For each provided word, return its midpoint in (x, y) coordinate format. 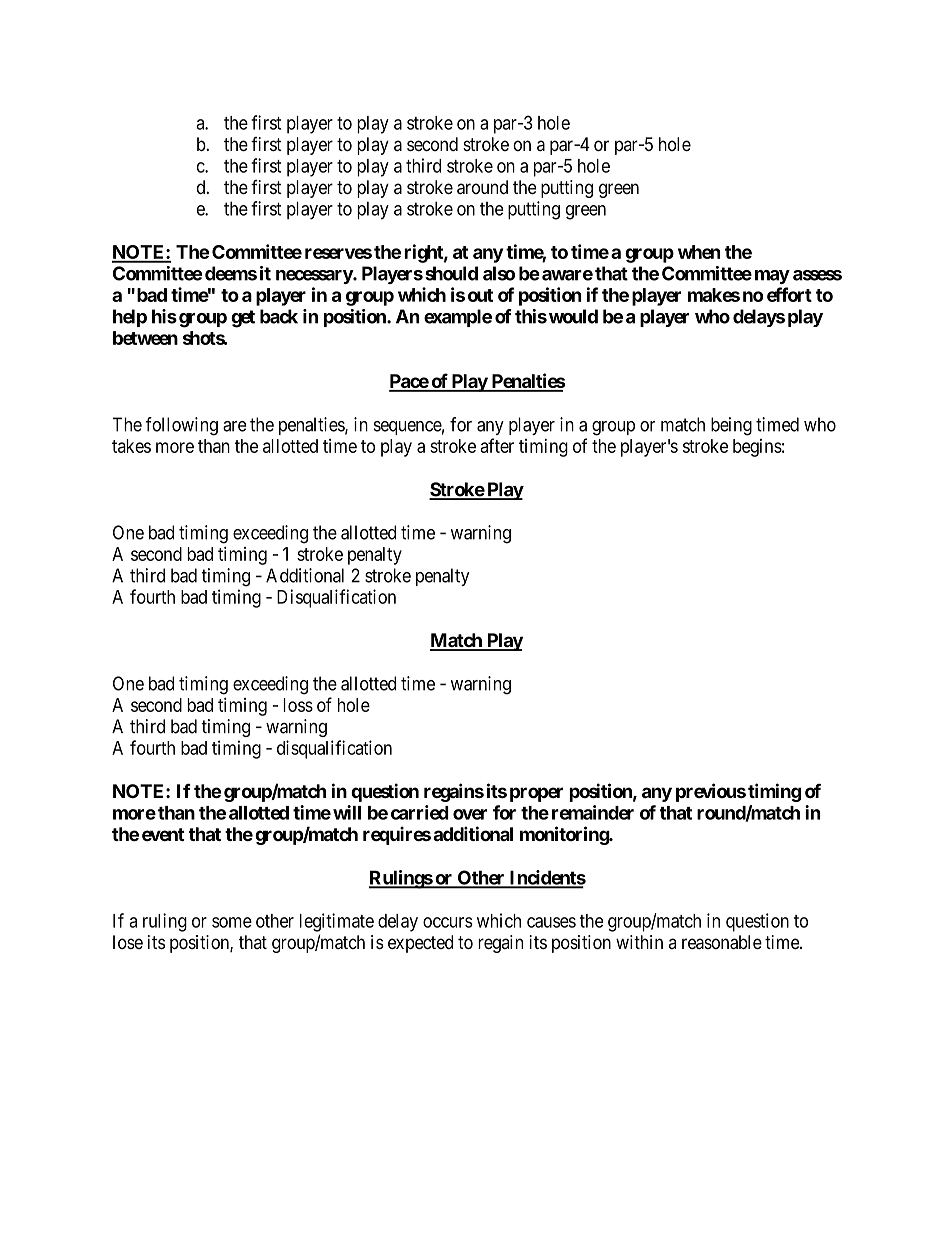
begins (757, 448)
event (163, 834)
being (731, 426)
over (470, 814)
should (451, 273)
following (181, 426)
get (243, 319)
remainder (593, 812)
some (232, 922)
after (497, 445)
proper (536, 794)
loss (298, 705)
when (699, 252)
